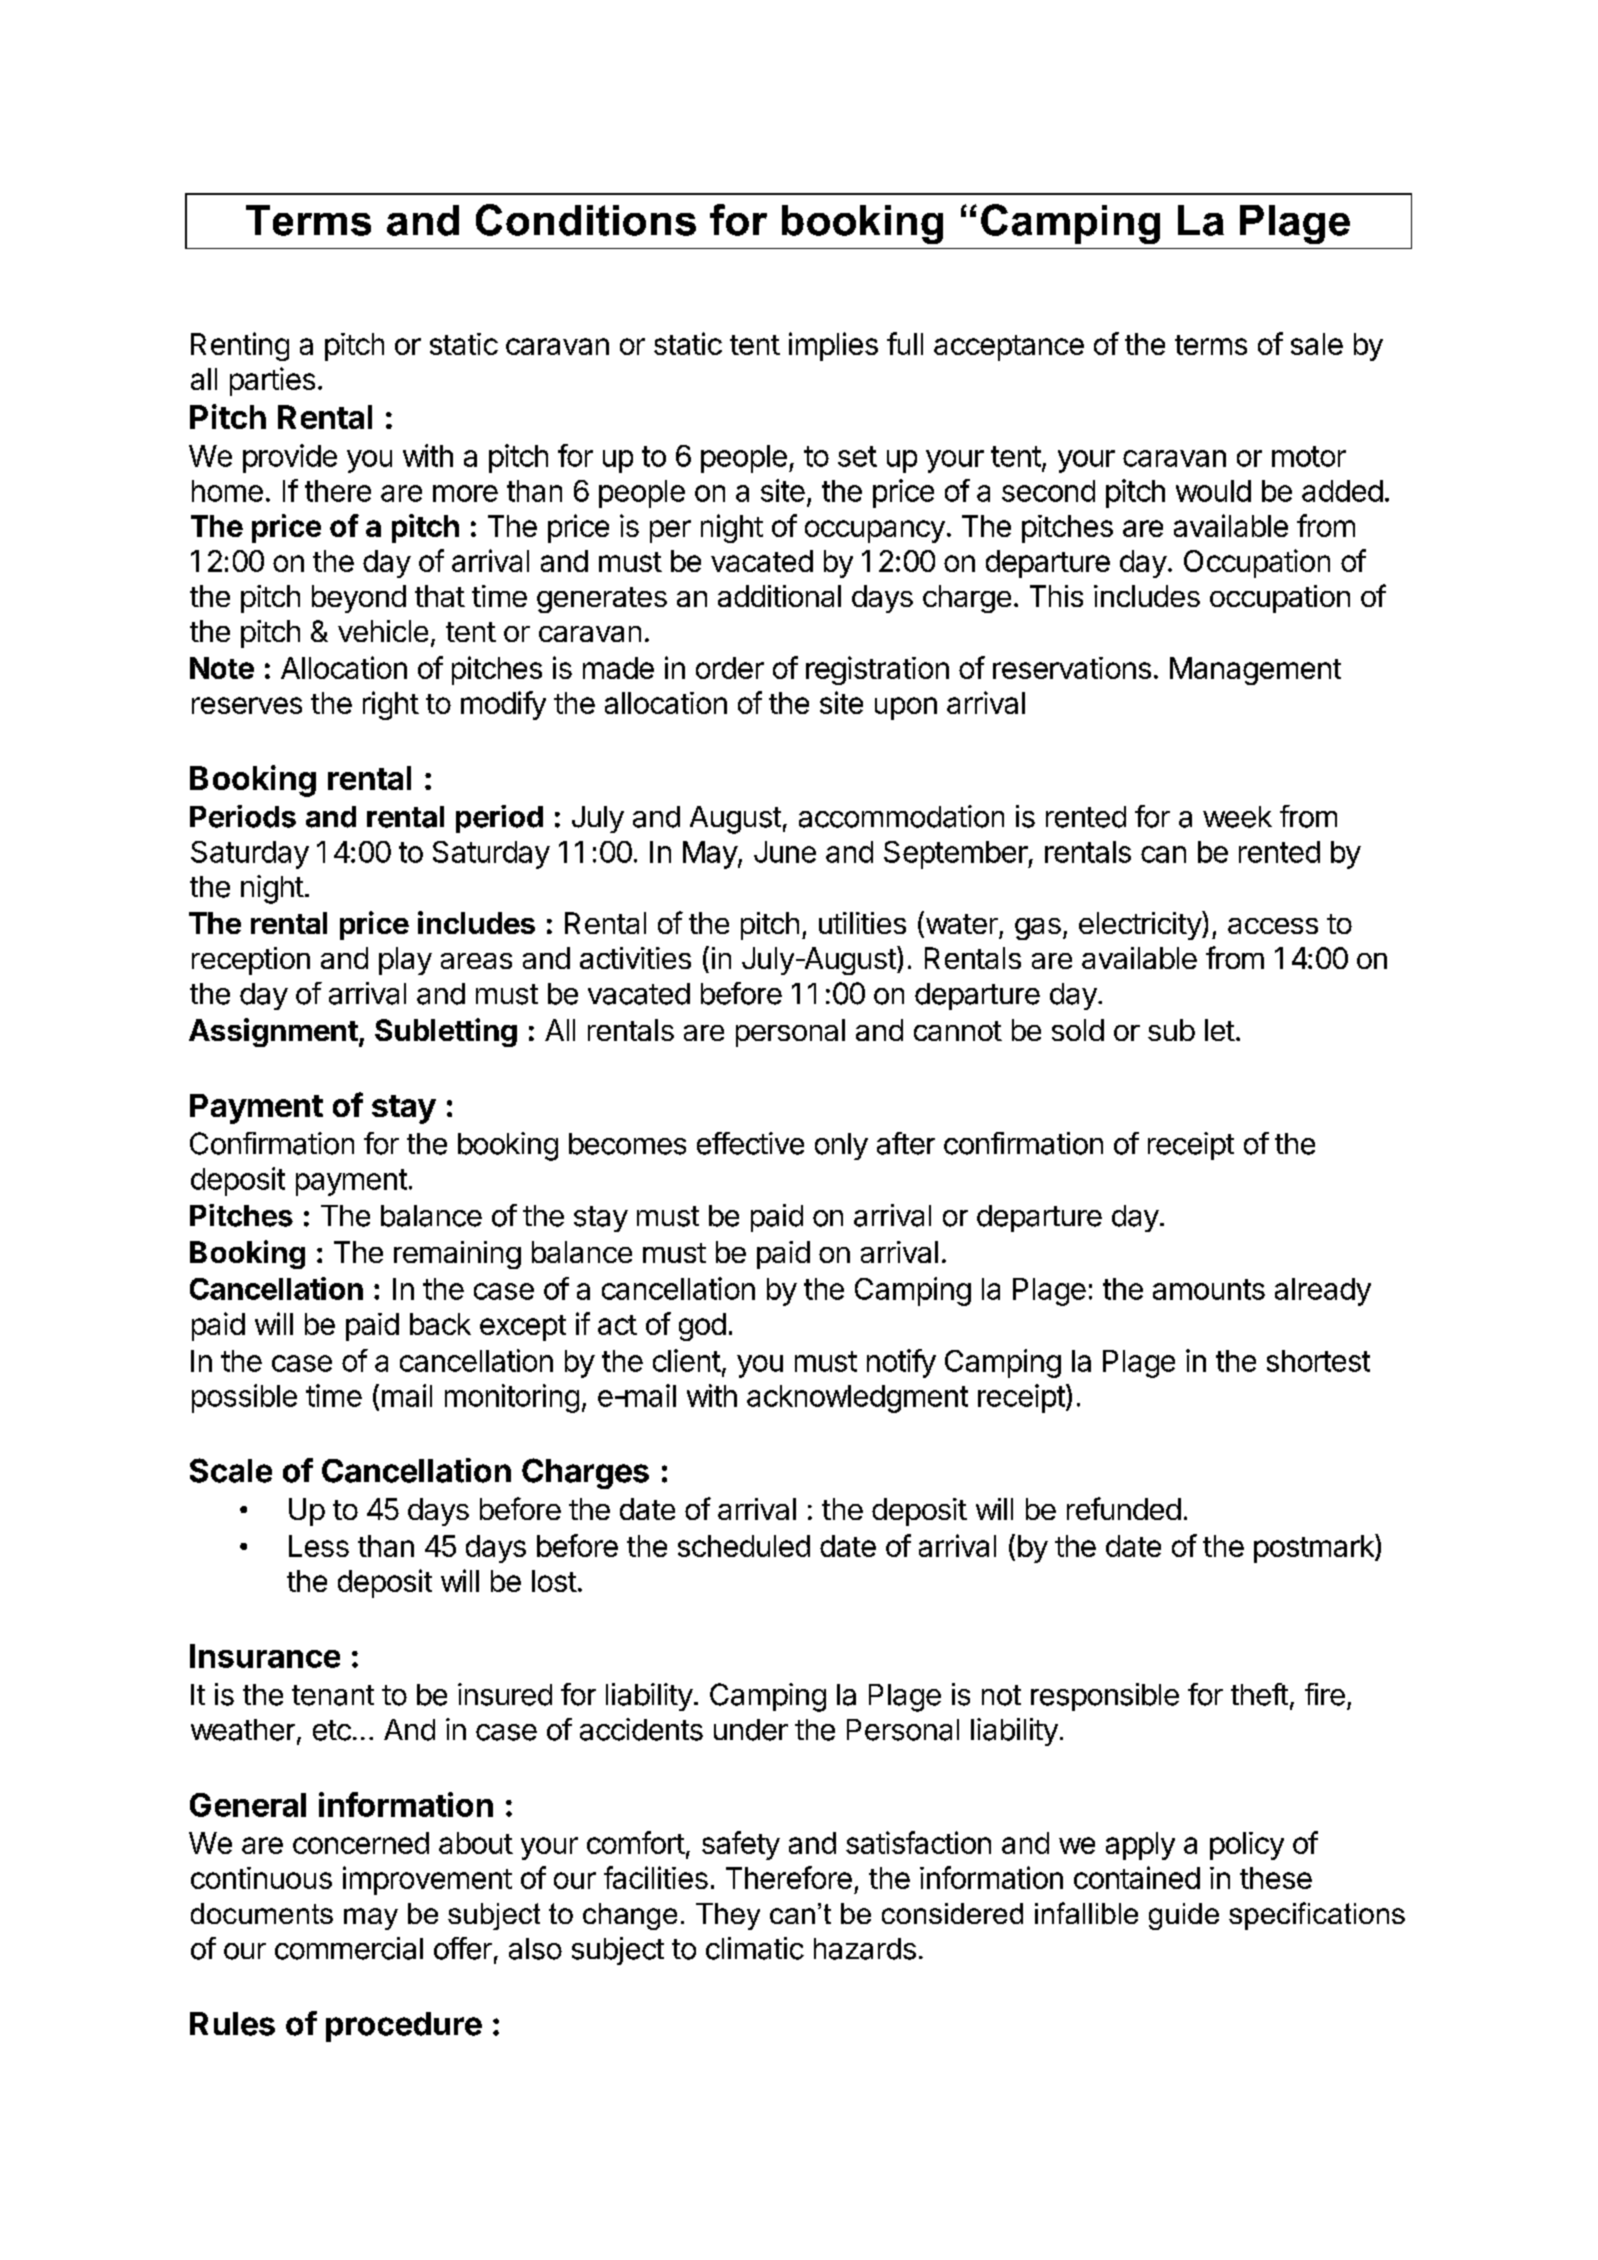 This screenshot has width=1598, height=2260. Describe the element at coordinates (349, 1948) in the screenshot. I see `commercial` at that location.
